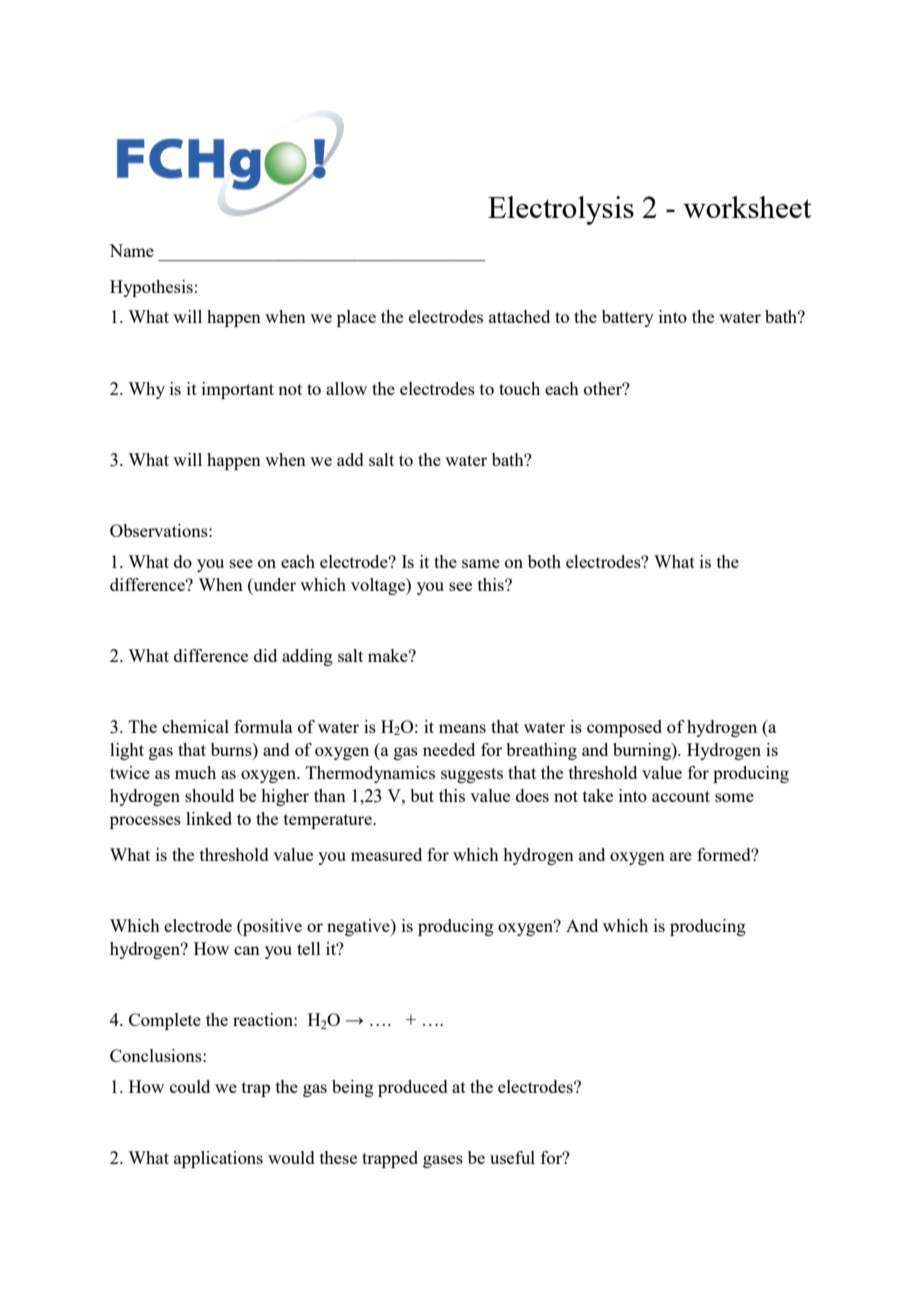  Describe the element at coordinates (624, 728) in the screenshot. I see `composed` at that location.
